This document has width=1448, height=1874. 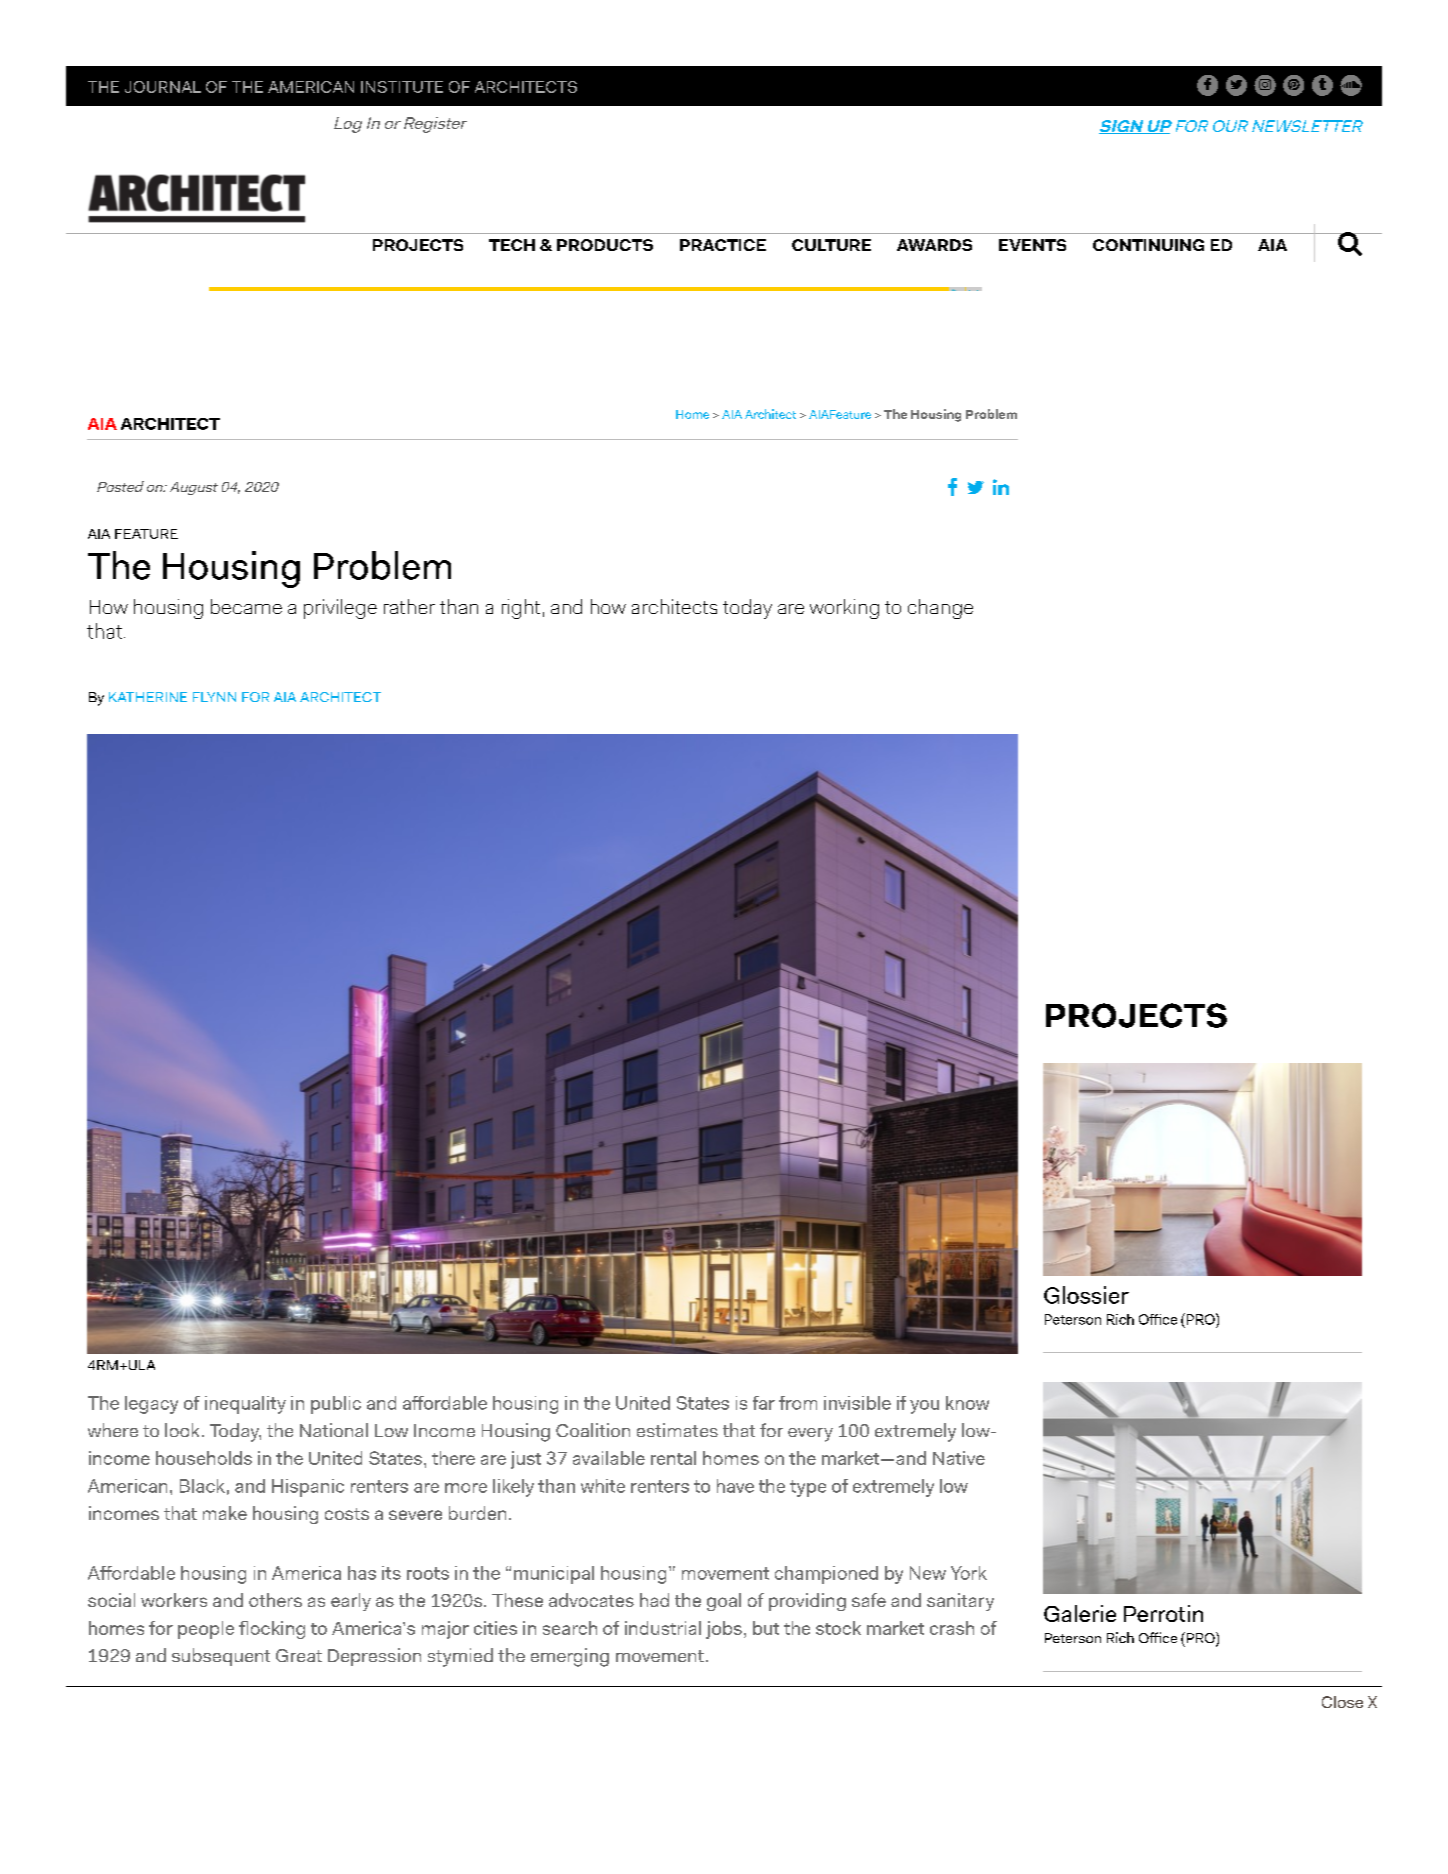 What do you see at coordinates (1080, 1613) in the document?
I see `Galerie` at bounding box center [1080, 1613].
